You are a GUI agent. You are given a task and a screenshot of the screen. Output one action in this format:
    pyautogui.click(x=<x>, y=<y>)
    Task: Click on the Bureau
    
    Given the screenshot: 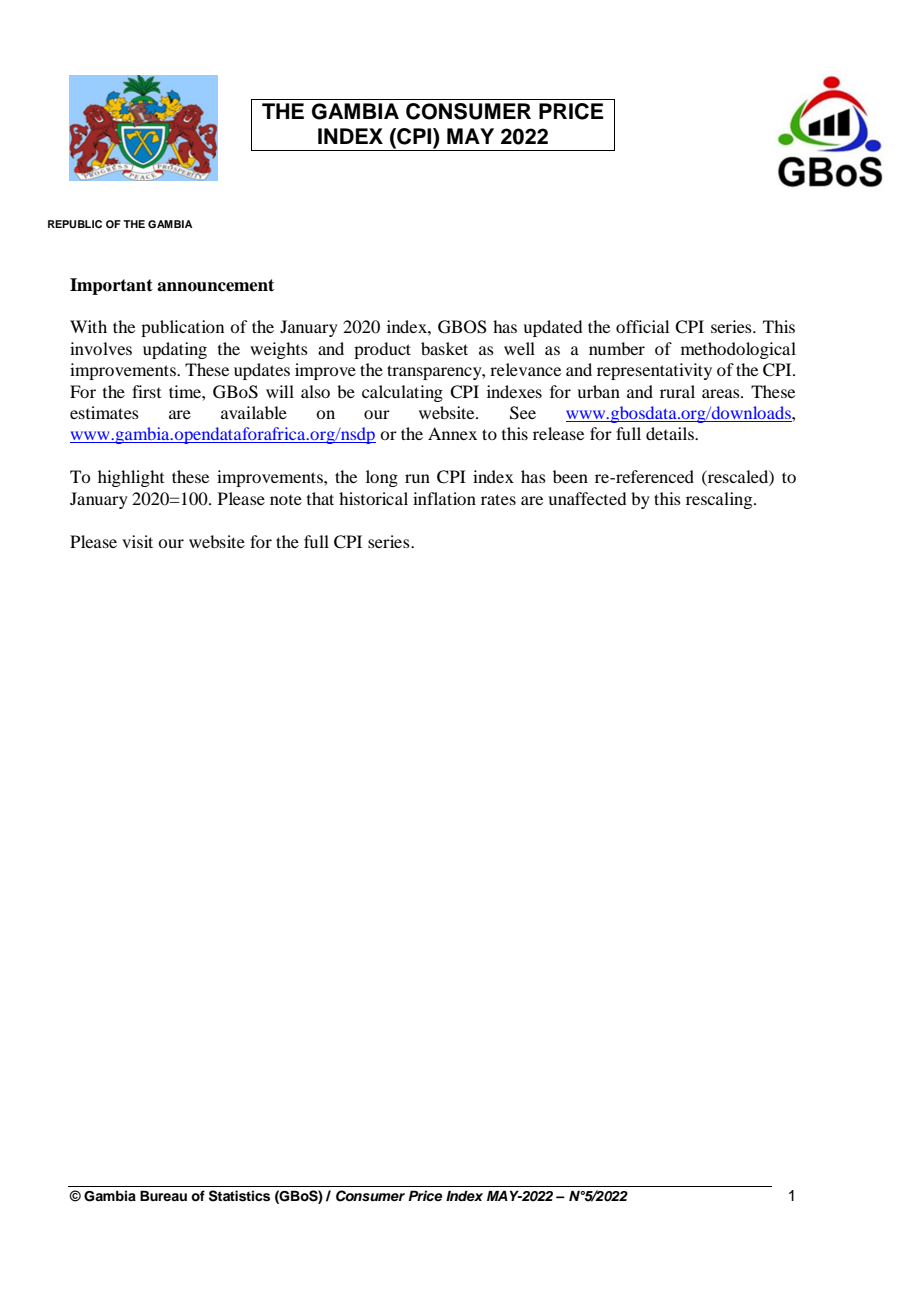 What is the action you would take?
    pyautogui.click(x=163, y=1195)
